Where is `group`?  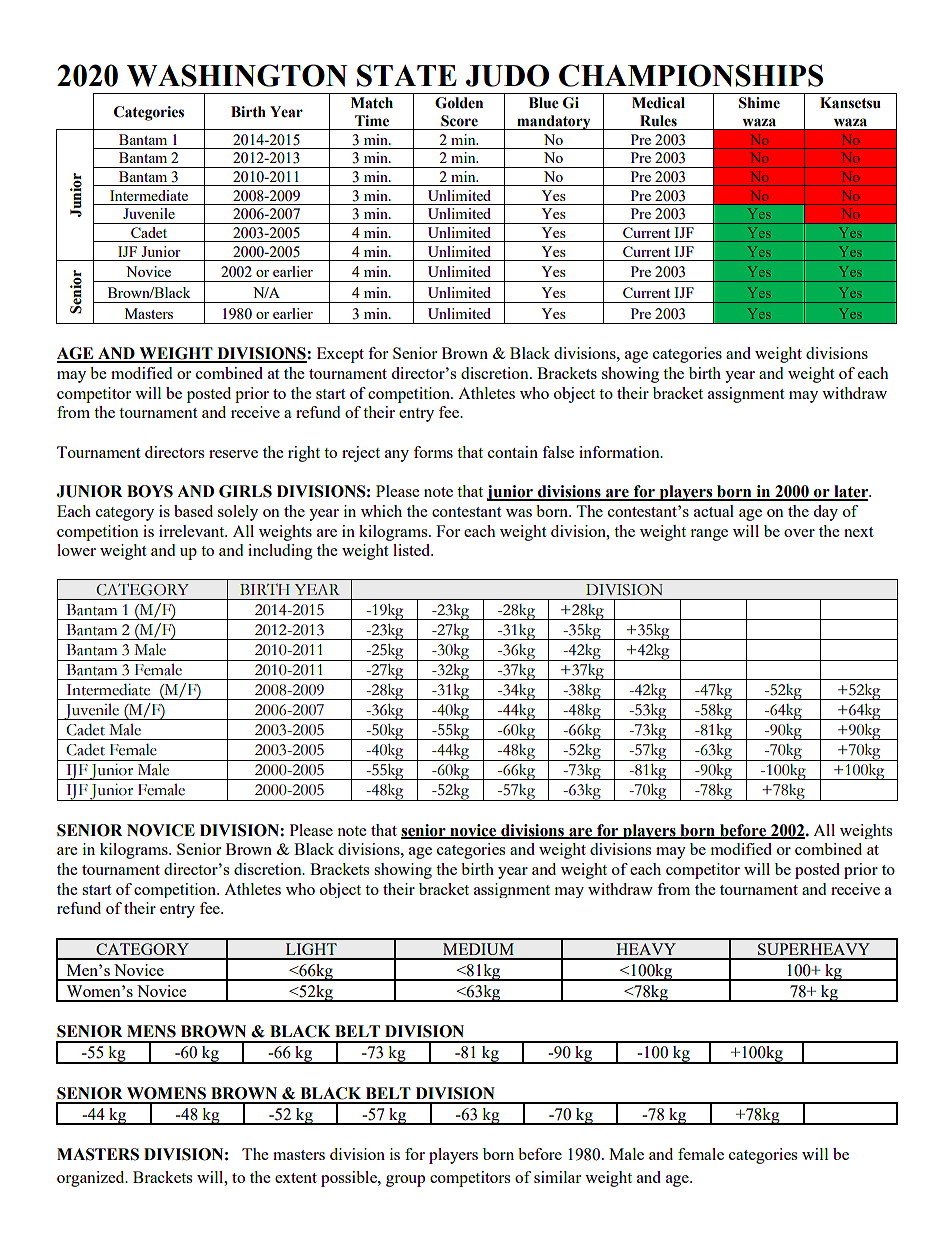 group is located at coordinates (405, 1181).
